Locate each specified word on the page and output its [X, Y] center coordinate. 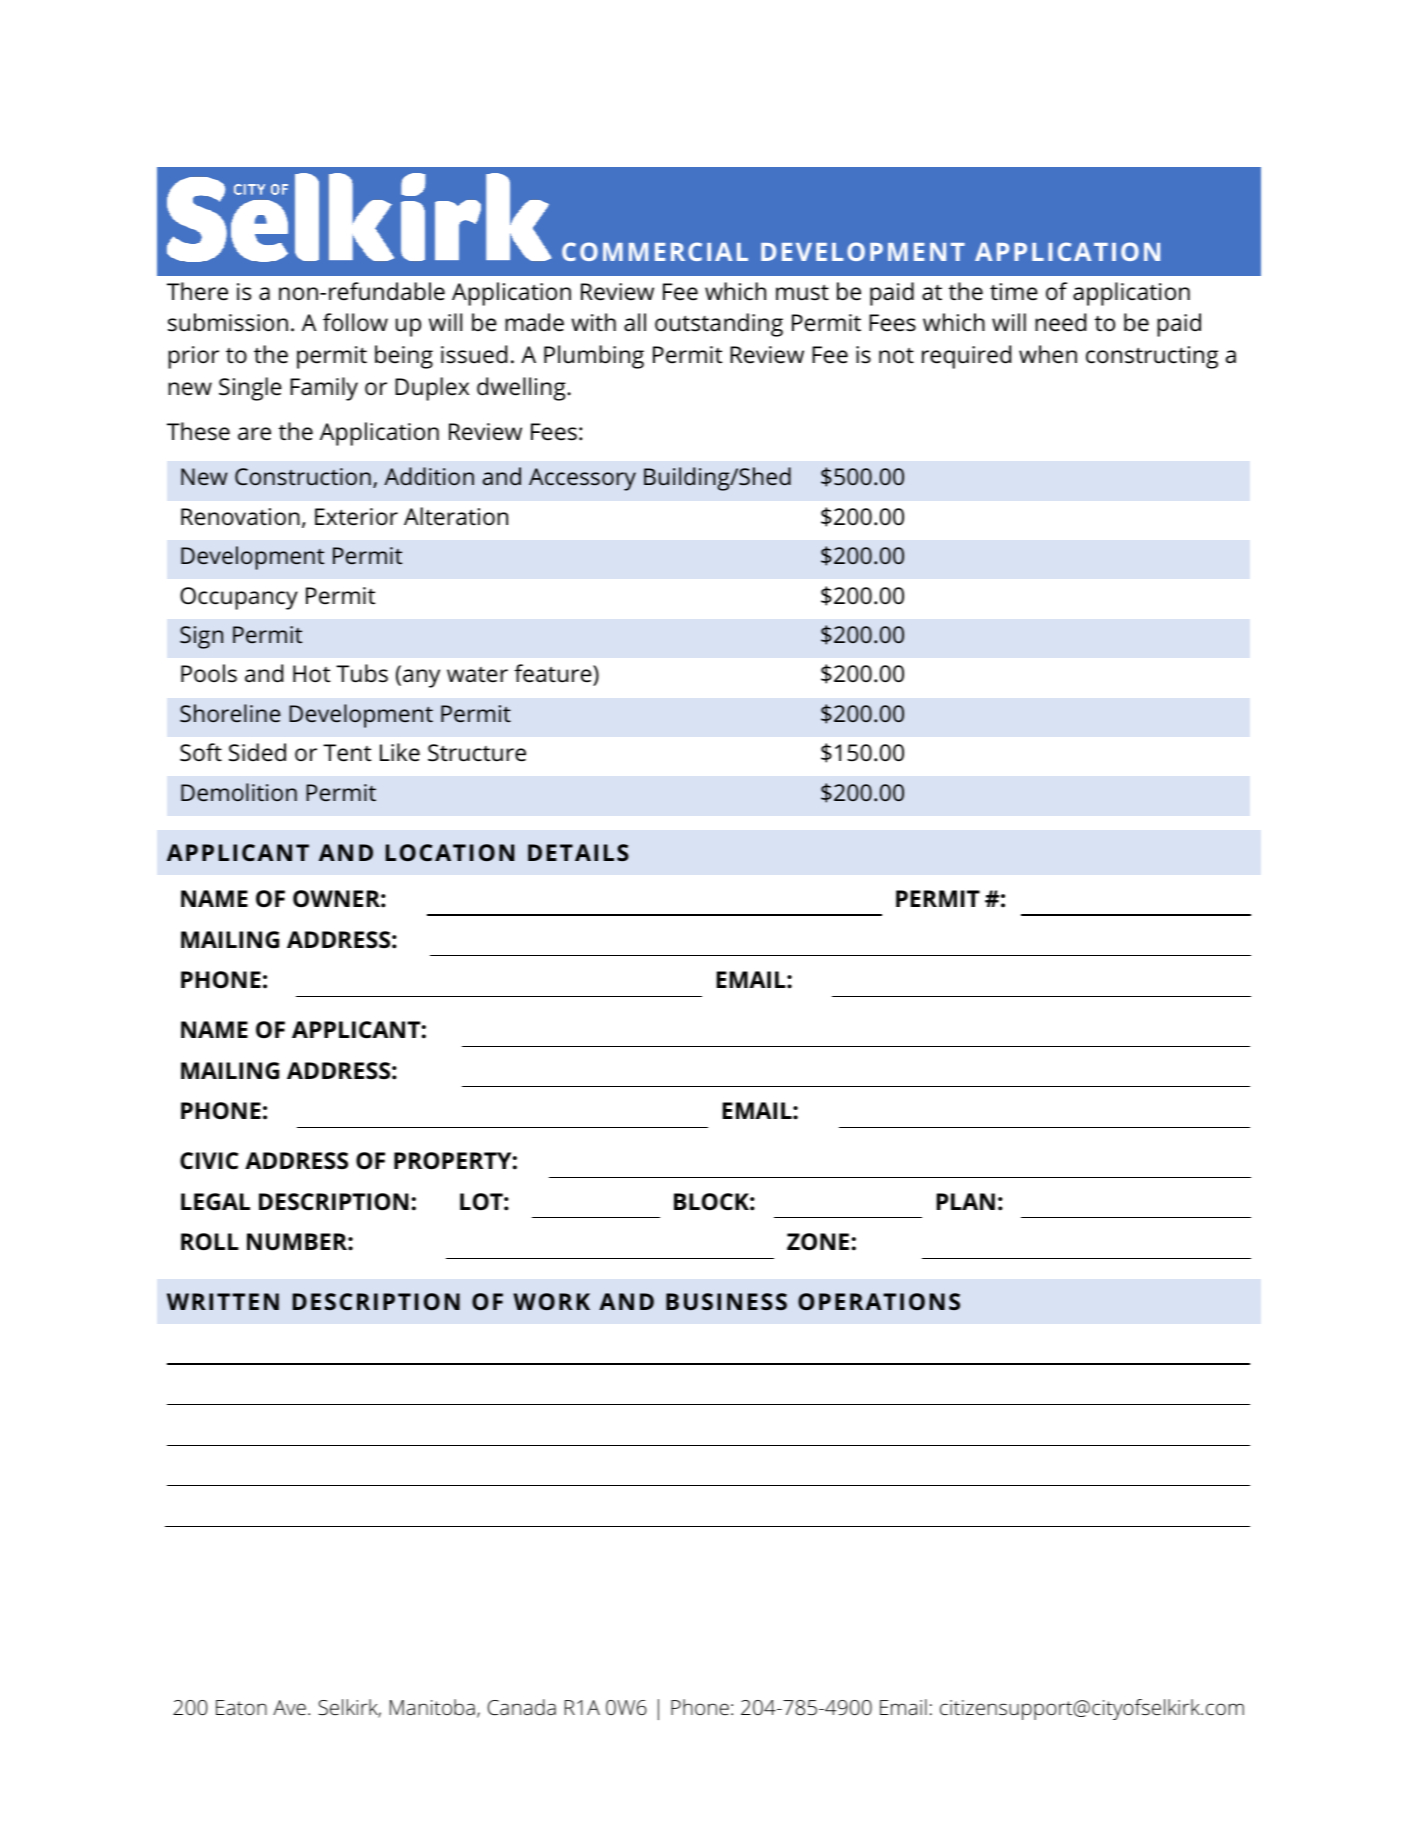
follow [355, 322]
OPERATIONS [879, 1301]
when [1048, 354]
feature [554, 675]
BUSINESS [726, 1301]
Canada [522, 1707]
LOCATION [450, 852]
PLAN [966, 1201]
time [1014, 292]
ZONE [818, 1242]
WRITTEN [223, 1301]
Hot [311, 673]
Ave [289, 1707]
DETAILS [578, 852]
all [635, 322]
